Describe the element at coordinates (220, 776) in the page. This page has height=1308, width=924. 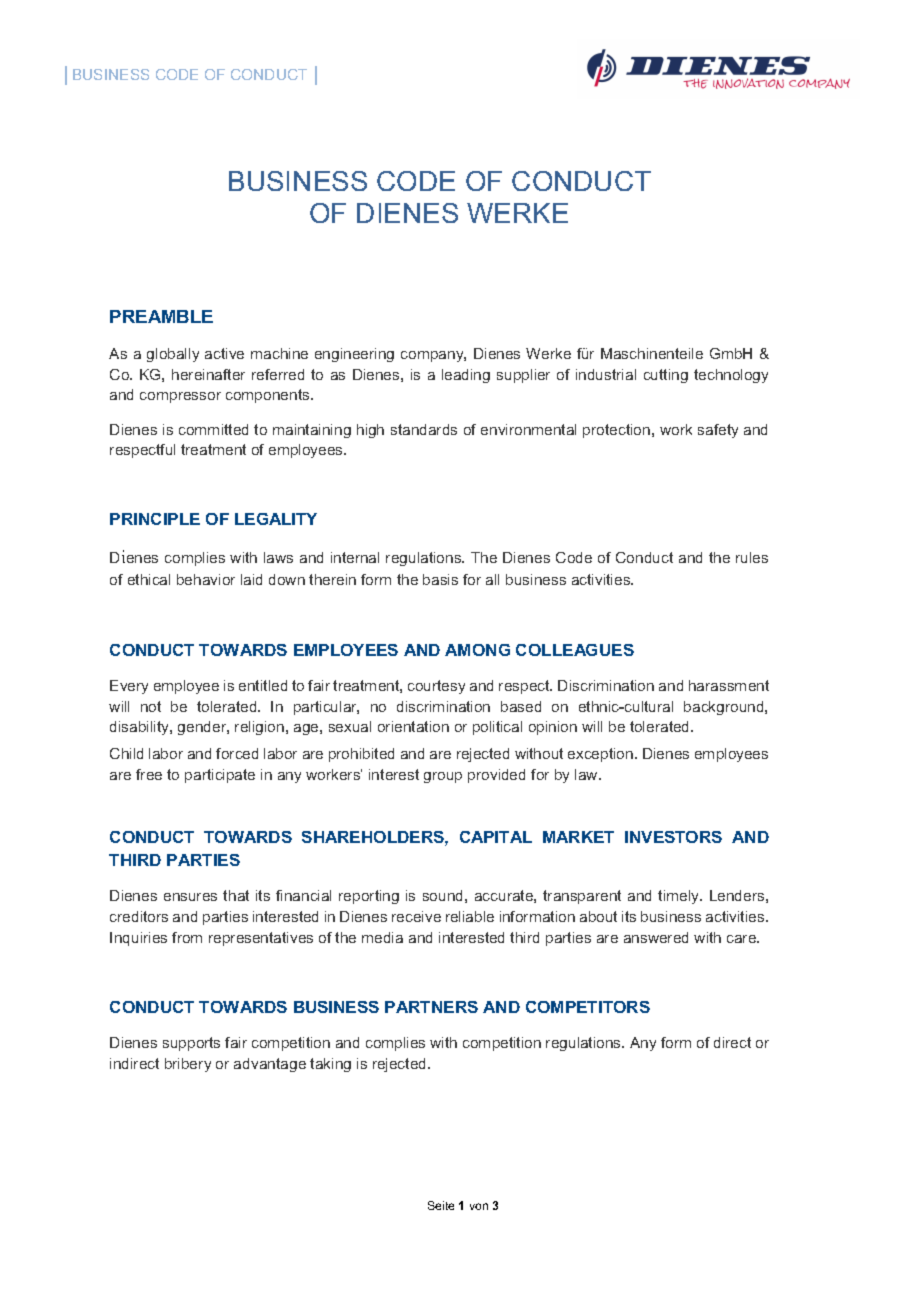
I see `participate` at that location.
